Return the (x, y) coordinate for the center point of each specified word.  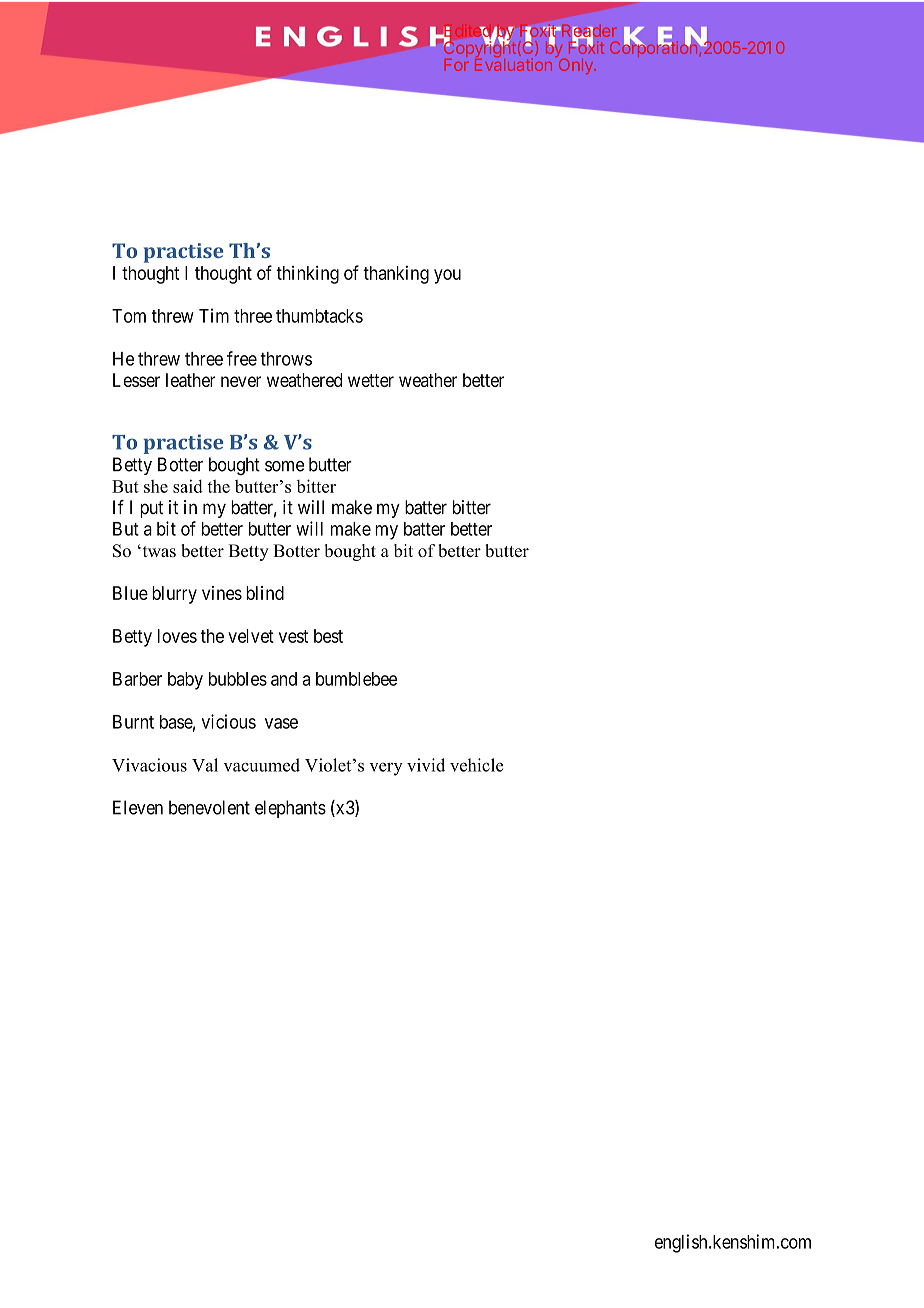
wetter (371, 380)
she (156, 486)
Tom (129, 316)
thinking (307, 274)
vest (293, 636)
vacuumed (261, 765)
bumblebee (356, 679)
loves (177, 636)
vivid (426, 765)
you (447, 276)
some (284, 466)
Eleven (138, 807)
